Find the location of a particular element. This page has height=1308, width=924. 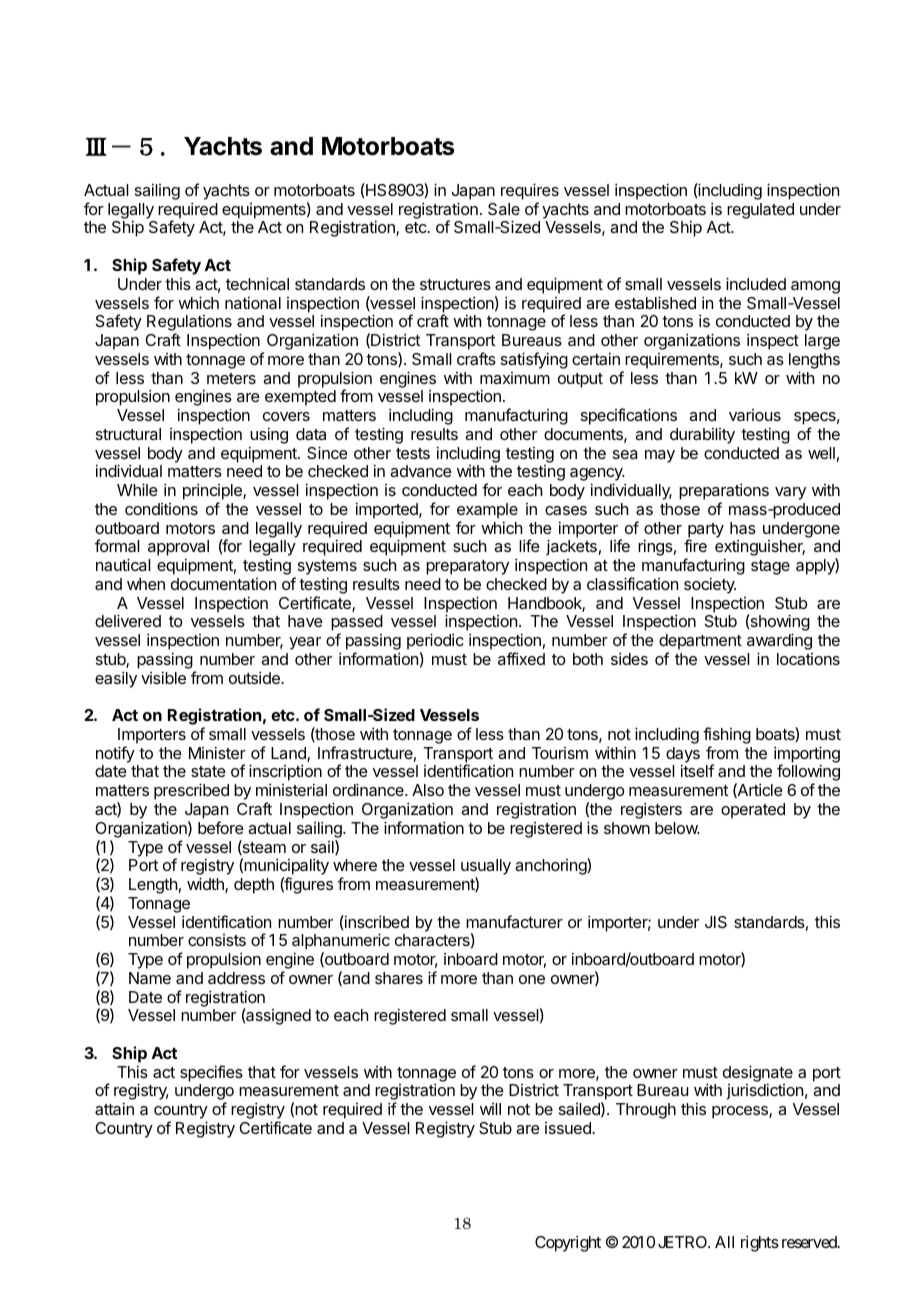

Sale is located at coordinates (504, 209).
